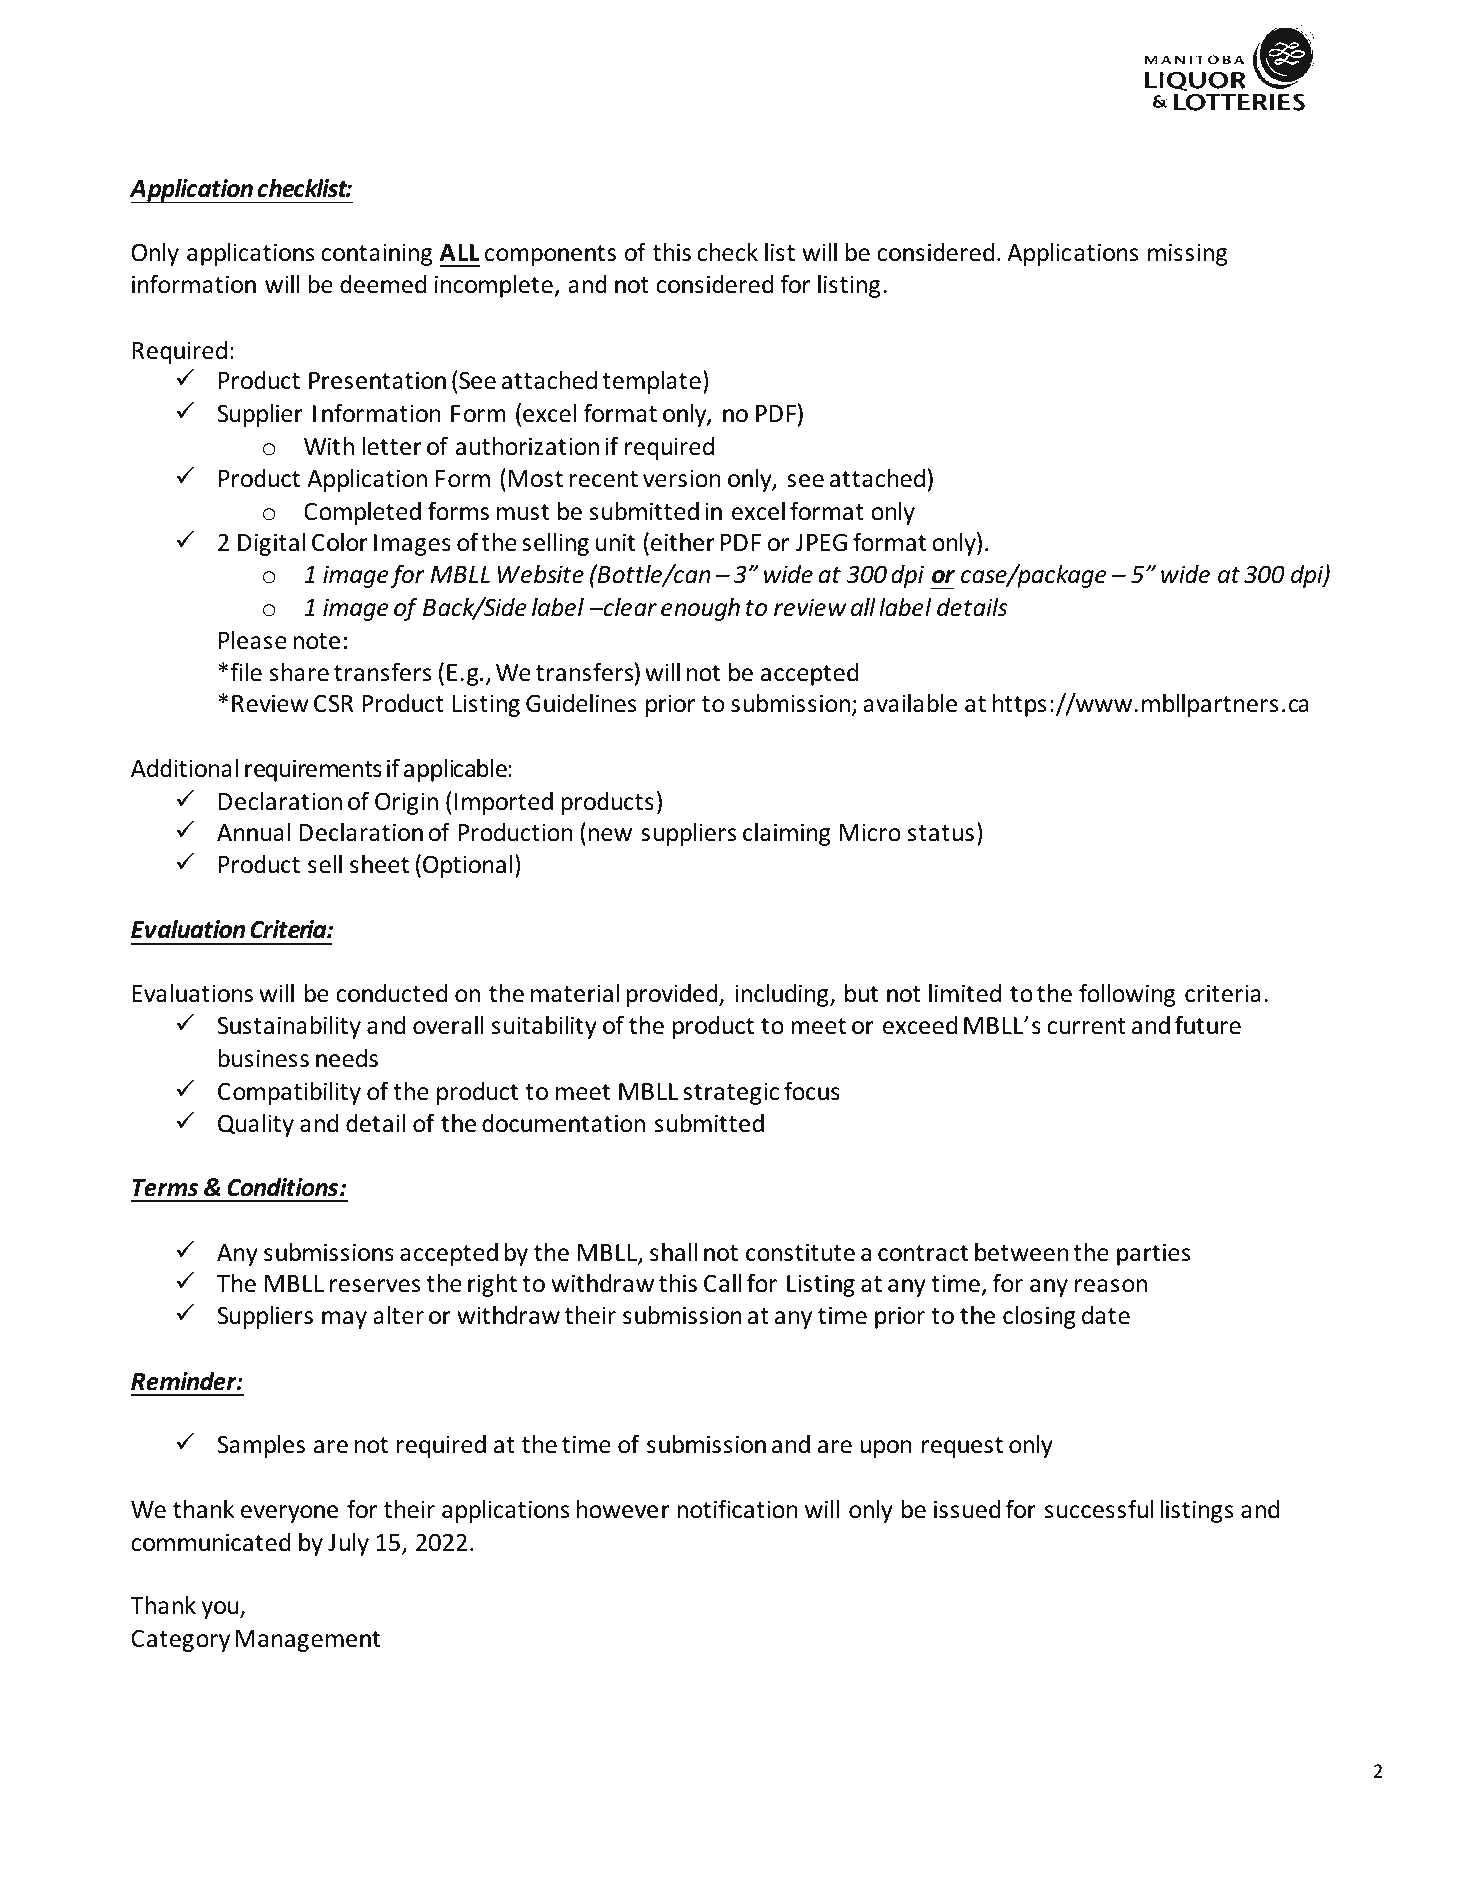 The image size is (1467, 1899). I want to click on Management, so click(308, 1641).
